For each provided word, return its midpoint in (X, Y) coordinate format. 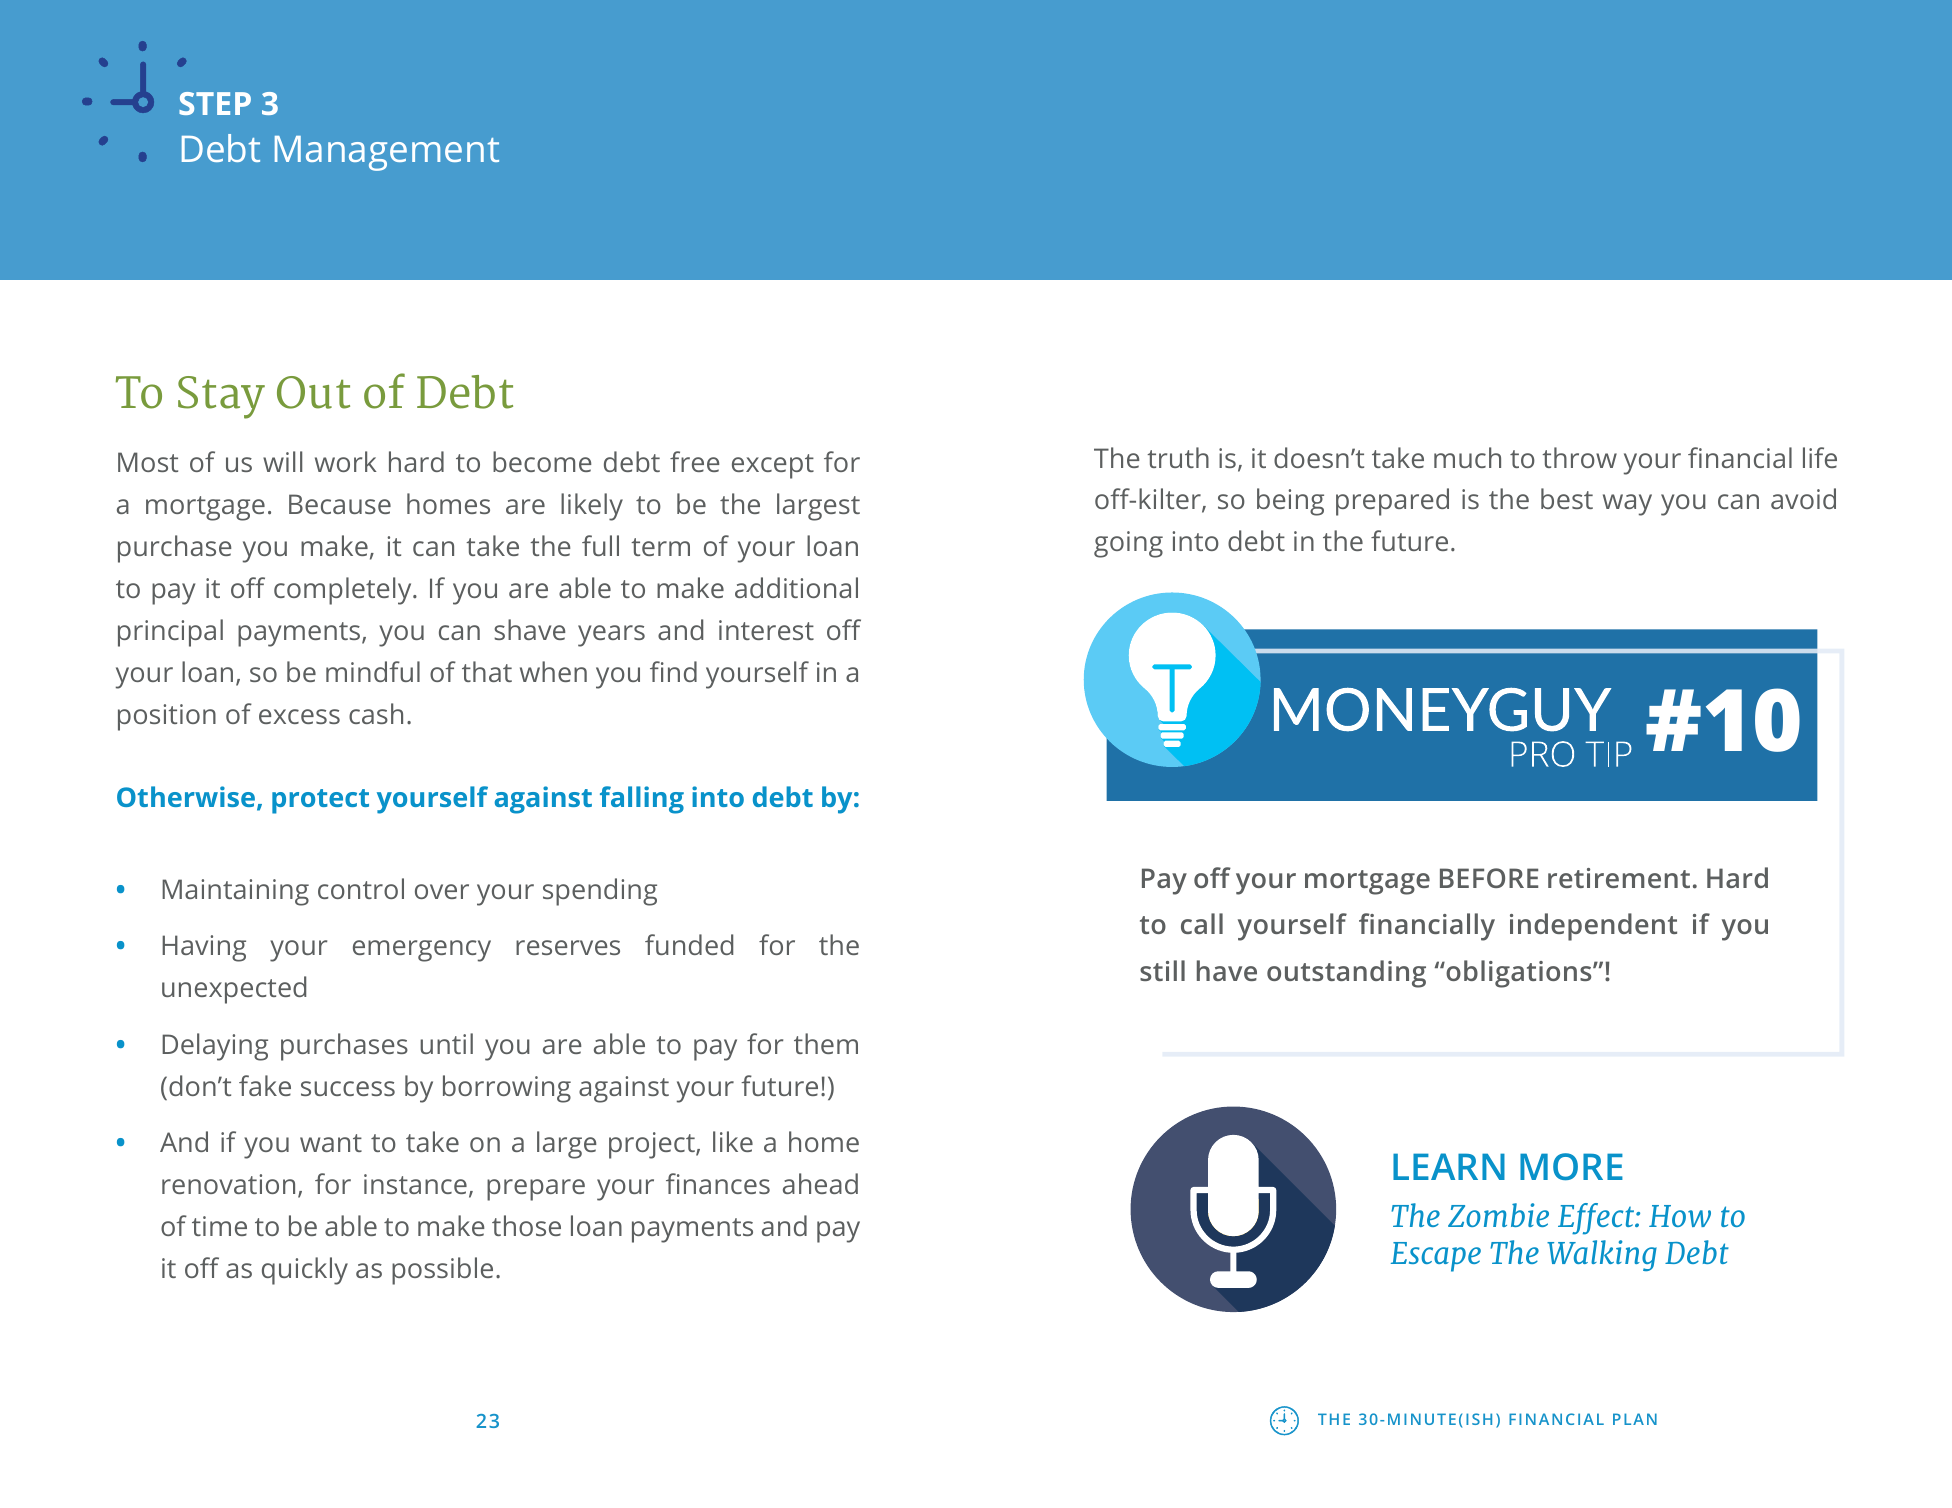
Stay (221, 397)
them (826, 1043)
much (1467, 457)
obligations (1519, 974)
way (1627, 505)
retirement (1619, 878)
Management (387, 153)
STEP (215, 103)
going (1128, 544)
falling (642, 800)
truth (1178, 457)
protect (320, 801)
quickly (305, 1271)
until (446, 1043)
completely (344, 591)
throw (1579, 457)
